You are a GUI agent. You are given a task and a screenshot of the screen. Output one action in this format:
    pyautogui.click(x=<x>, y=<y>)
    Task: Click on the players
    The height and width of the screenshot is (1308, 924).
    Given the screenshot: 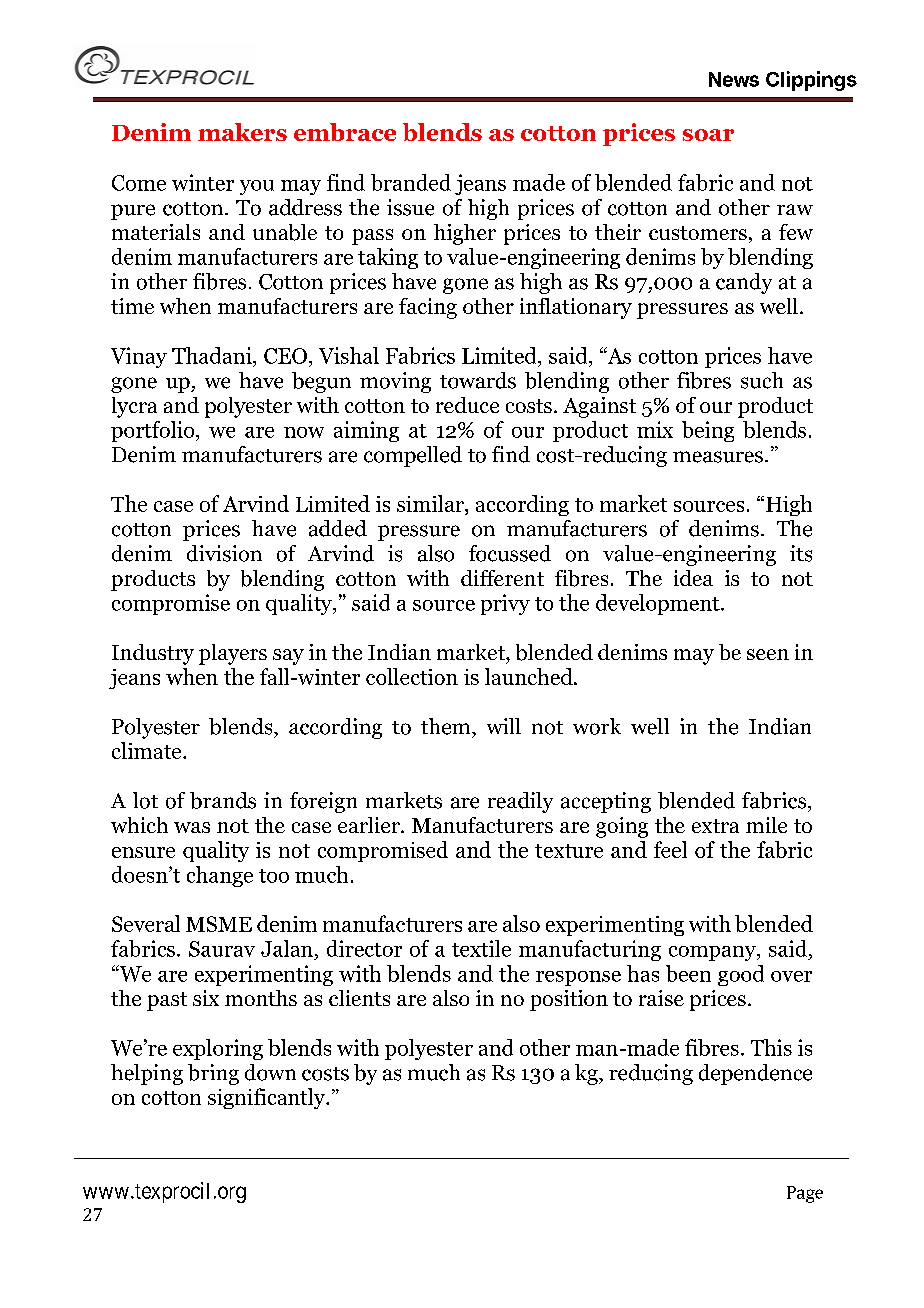 What is the action you would take?
    pyautogui.click(x=233, y=654)
